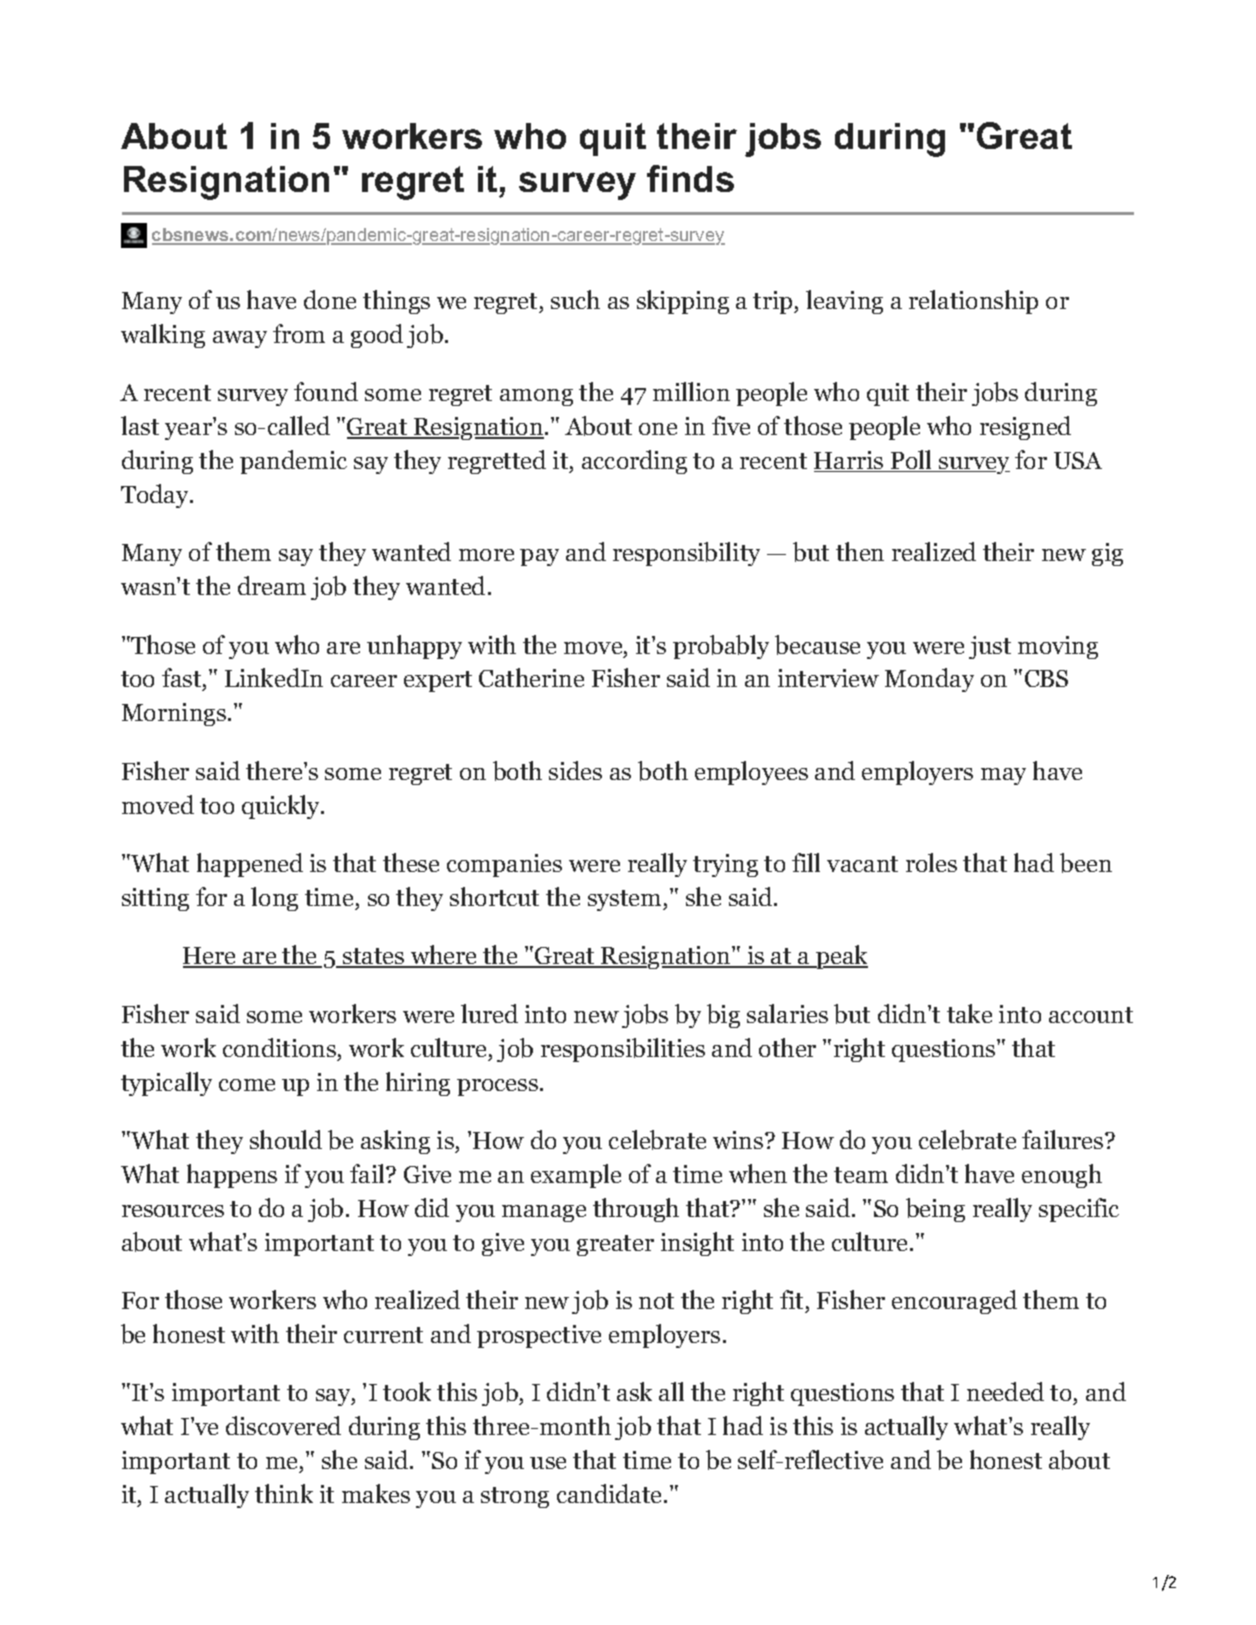 The height and width of the screenshot is (1625, 1256). What do you see at coordinates (1107, 554) in the screenshot?
I see `gig` at bounding box center [1107, 554].
